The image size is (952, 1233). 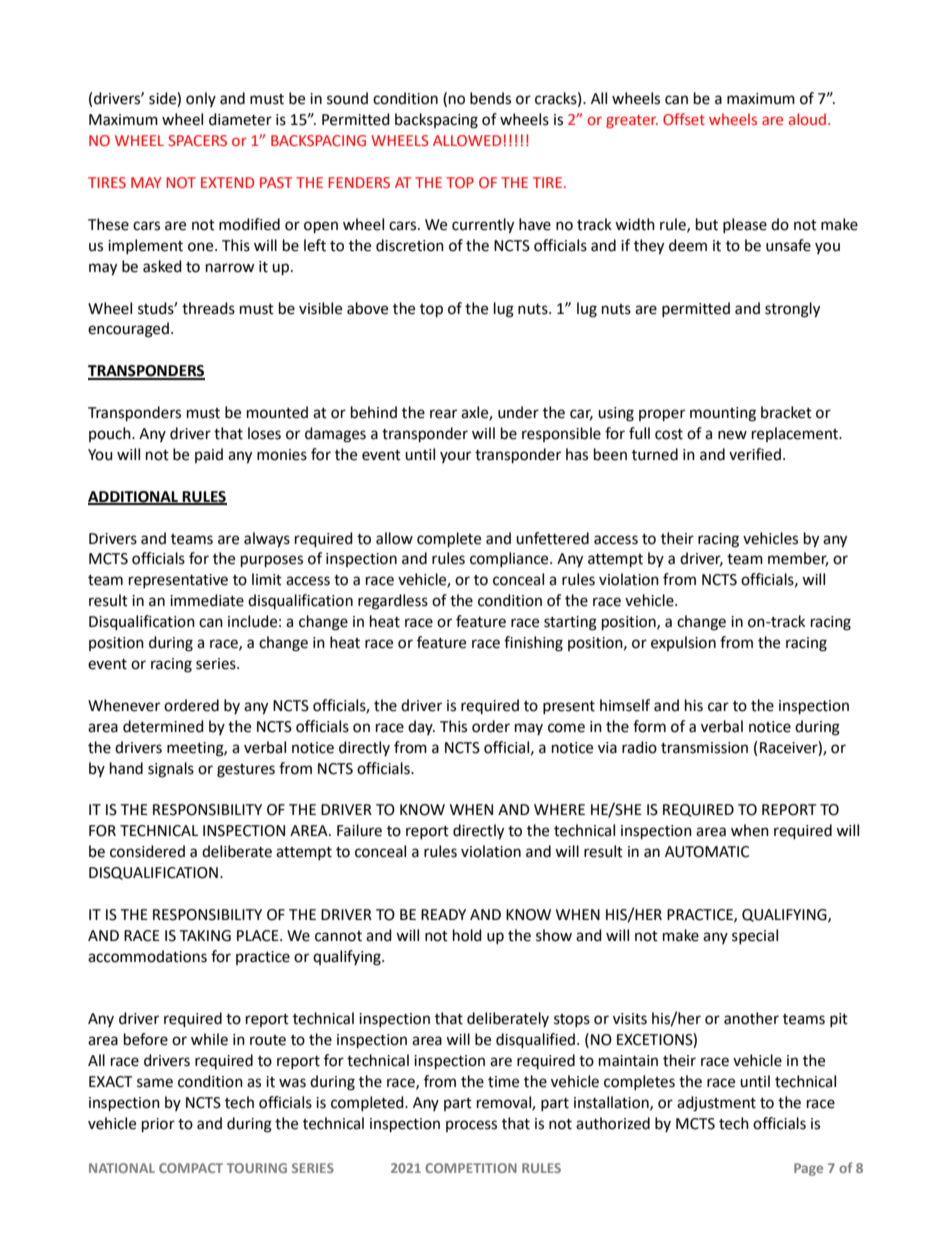 I want to click on finishing, so click(x=533, y=644).
